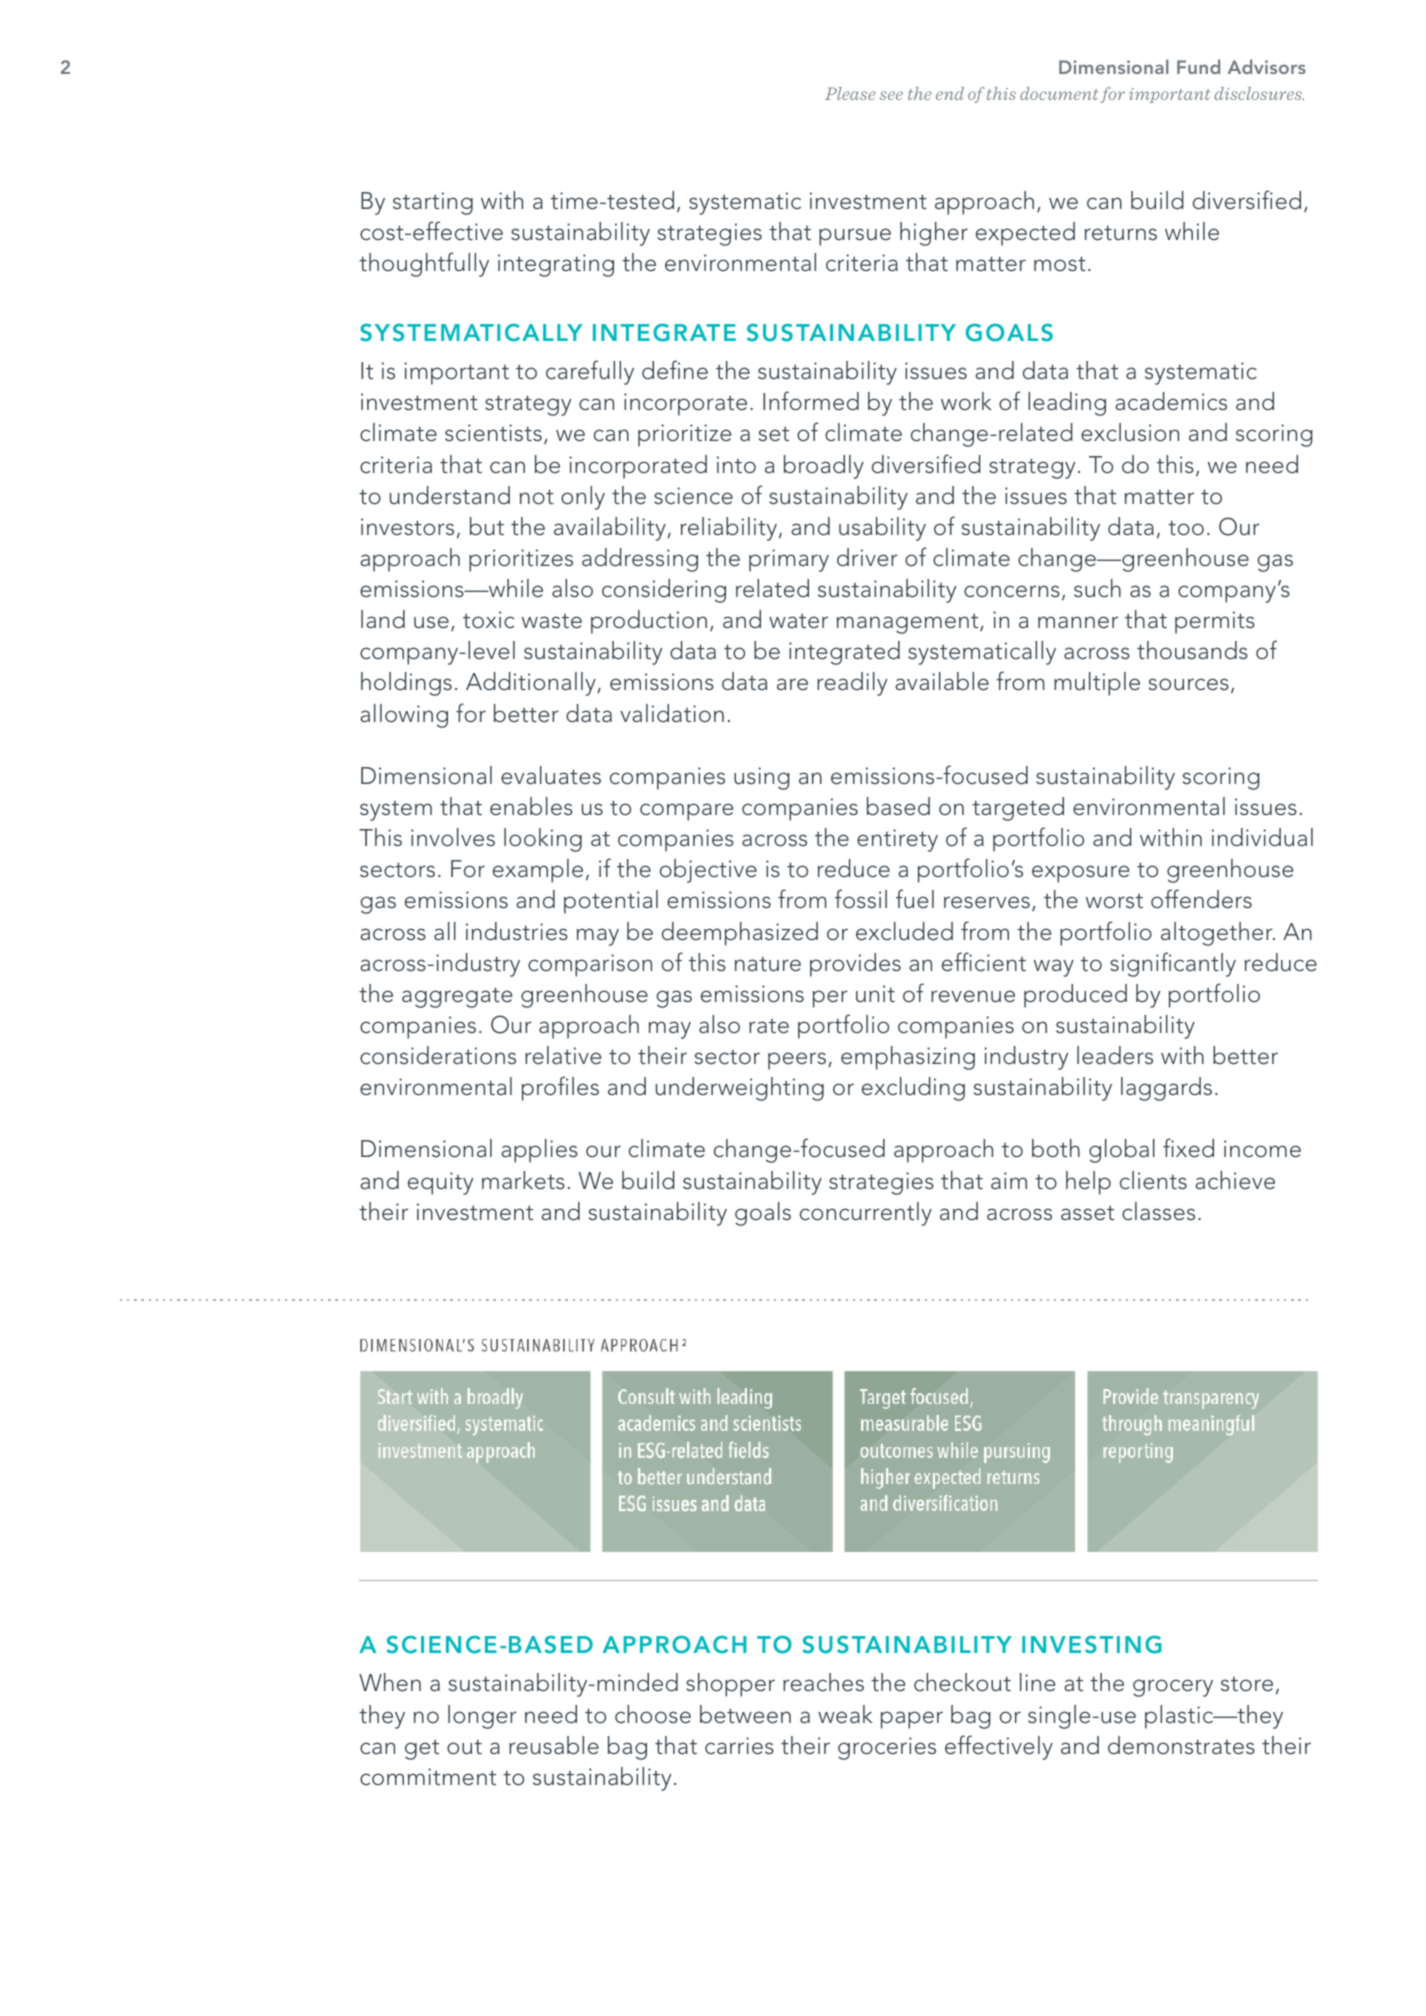  I want to click on markets, so click(523, 1180).
